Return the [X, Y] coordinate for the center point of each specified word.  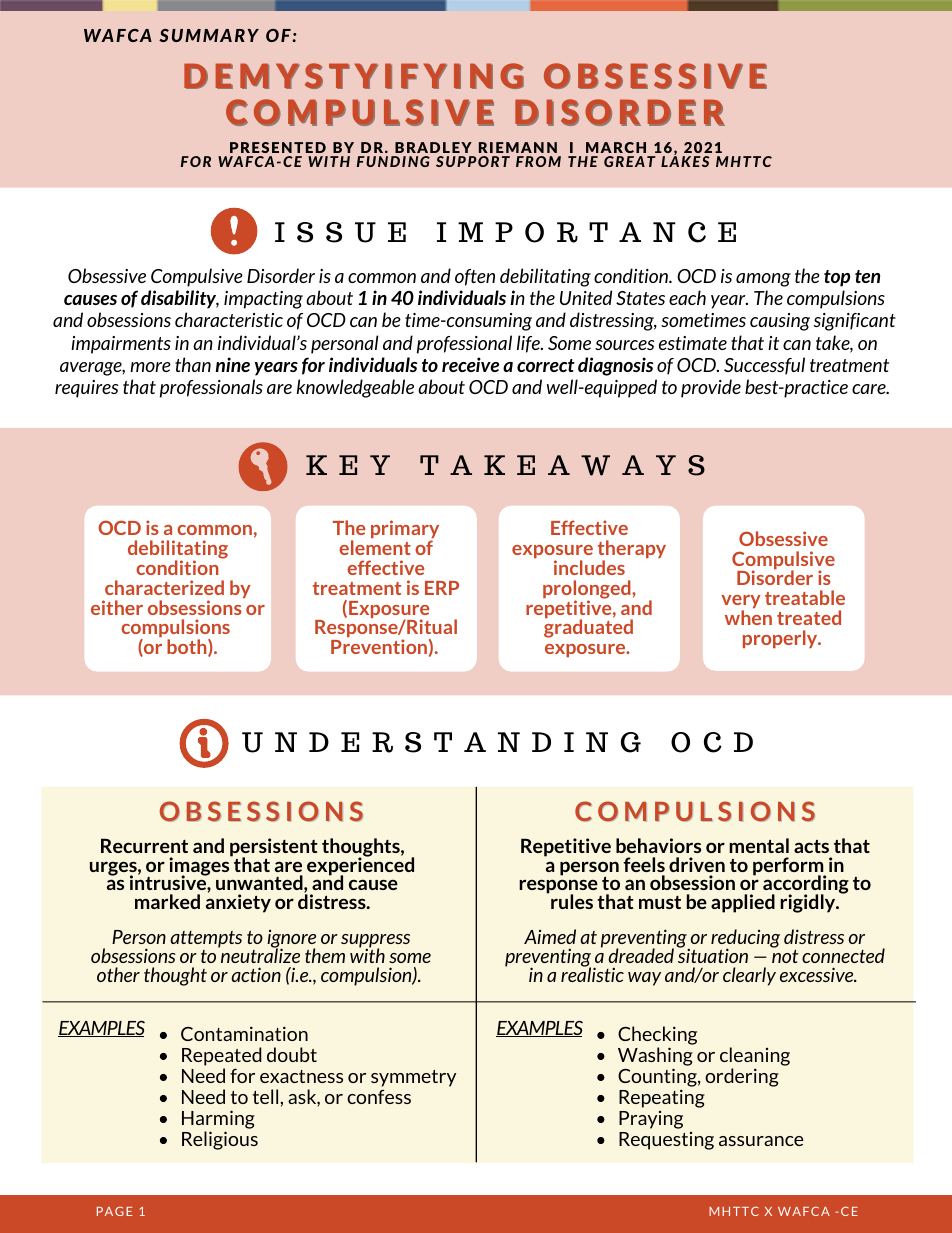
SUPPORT [473, 161]
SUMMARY [209, 35]
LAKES [685, 160]
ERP [442, 588]
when [748, 617]
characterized [164, 587]
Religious [220, 1140]
